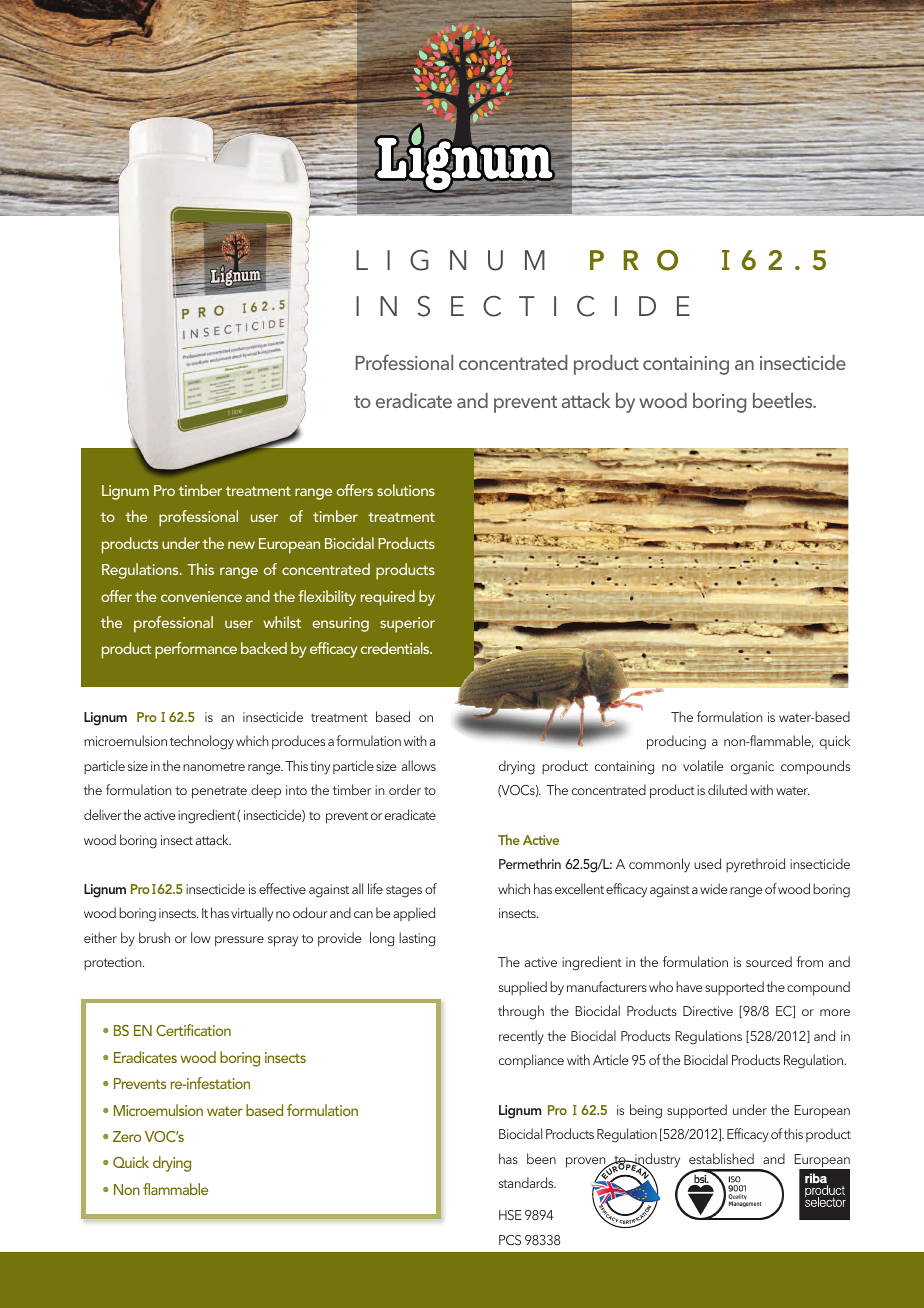 The width and height of the image is (924, 1308). What do you see at coordinates (282, 888) in the image?
I see `effective` at bounding box center [282, 888].
